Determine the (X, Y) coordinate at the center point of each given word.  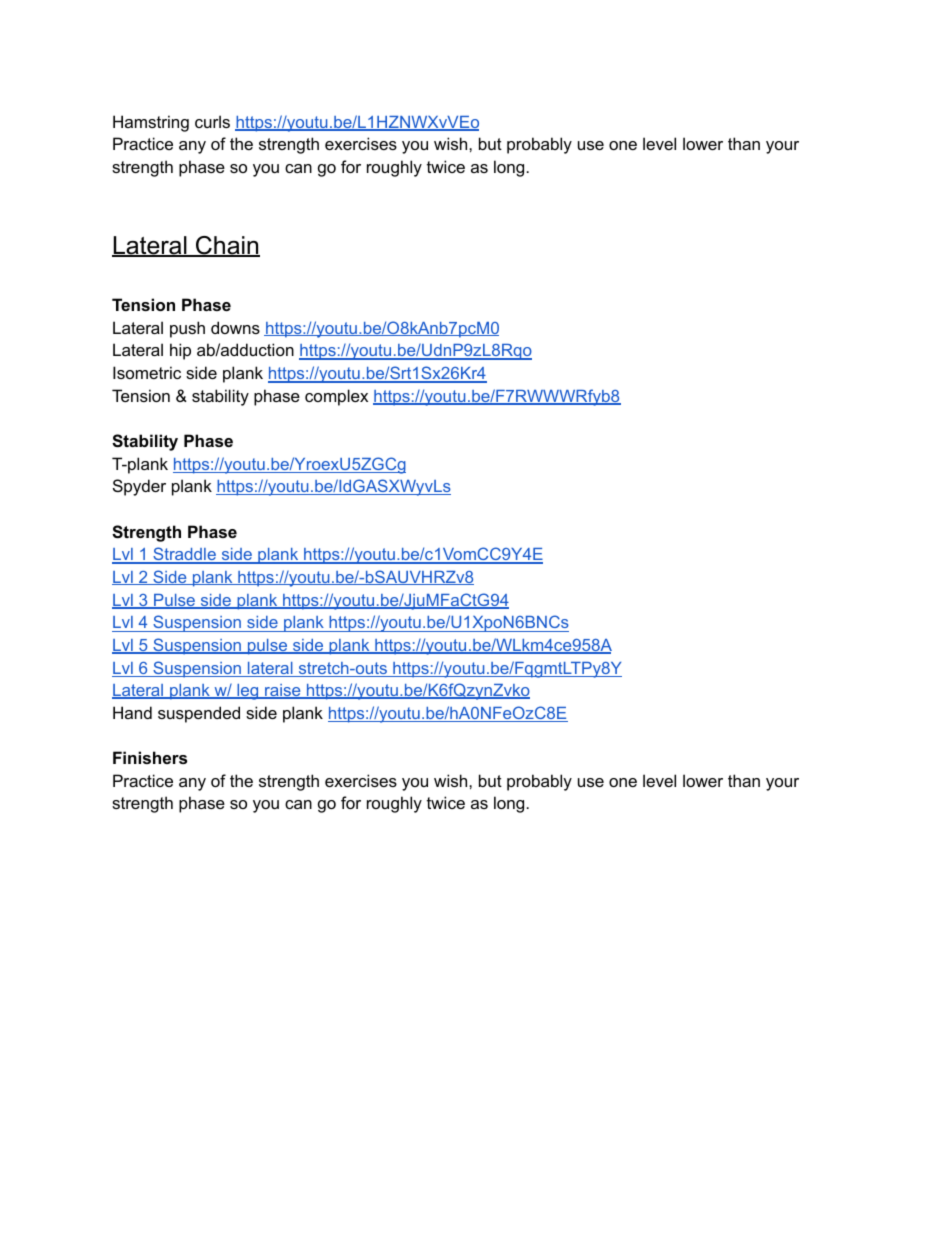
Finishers (150, 757)
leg (248, 692)
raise (283, 691)
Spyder (139, 487)
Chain (227, 246)
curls (212, 121)
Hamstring (151, 123)
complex (336, 397)
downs (235, 327)
